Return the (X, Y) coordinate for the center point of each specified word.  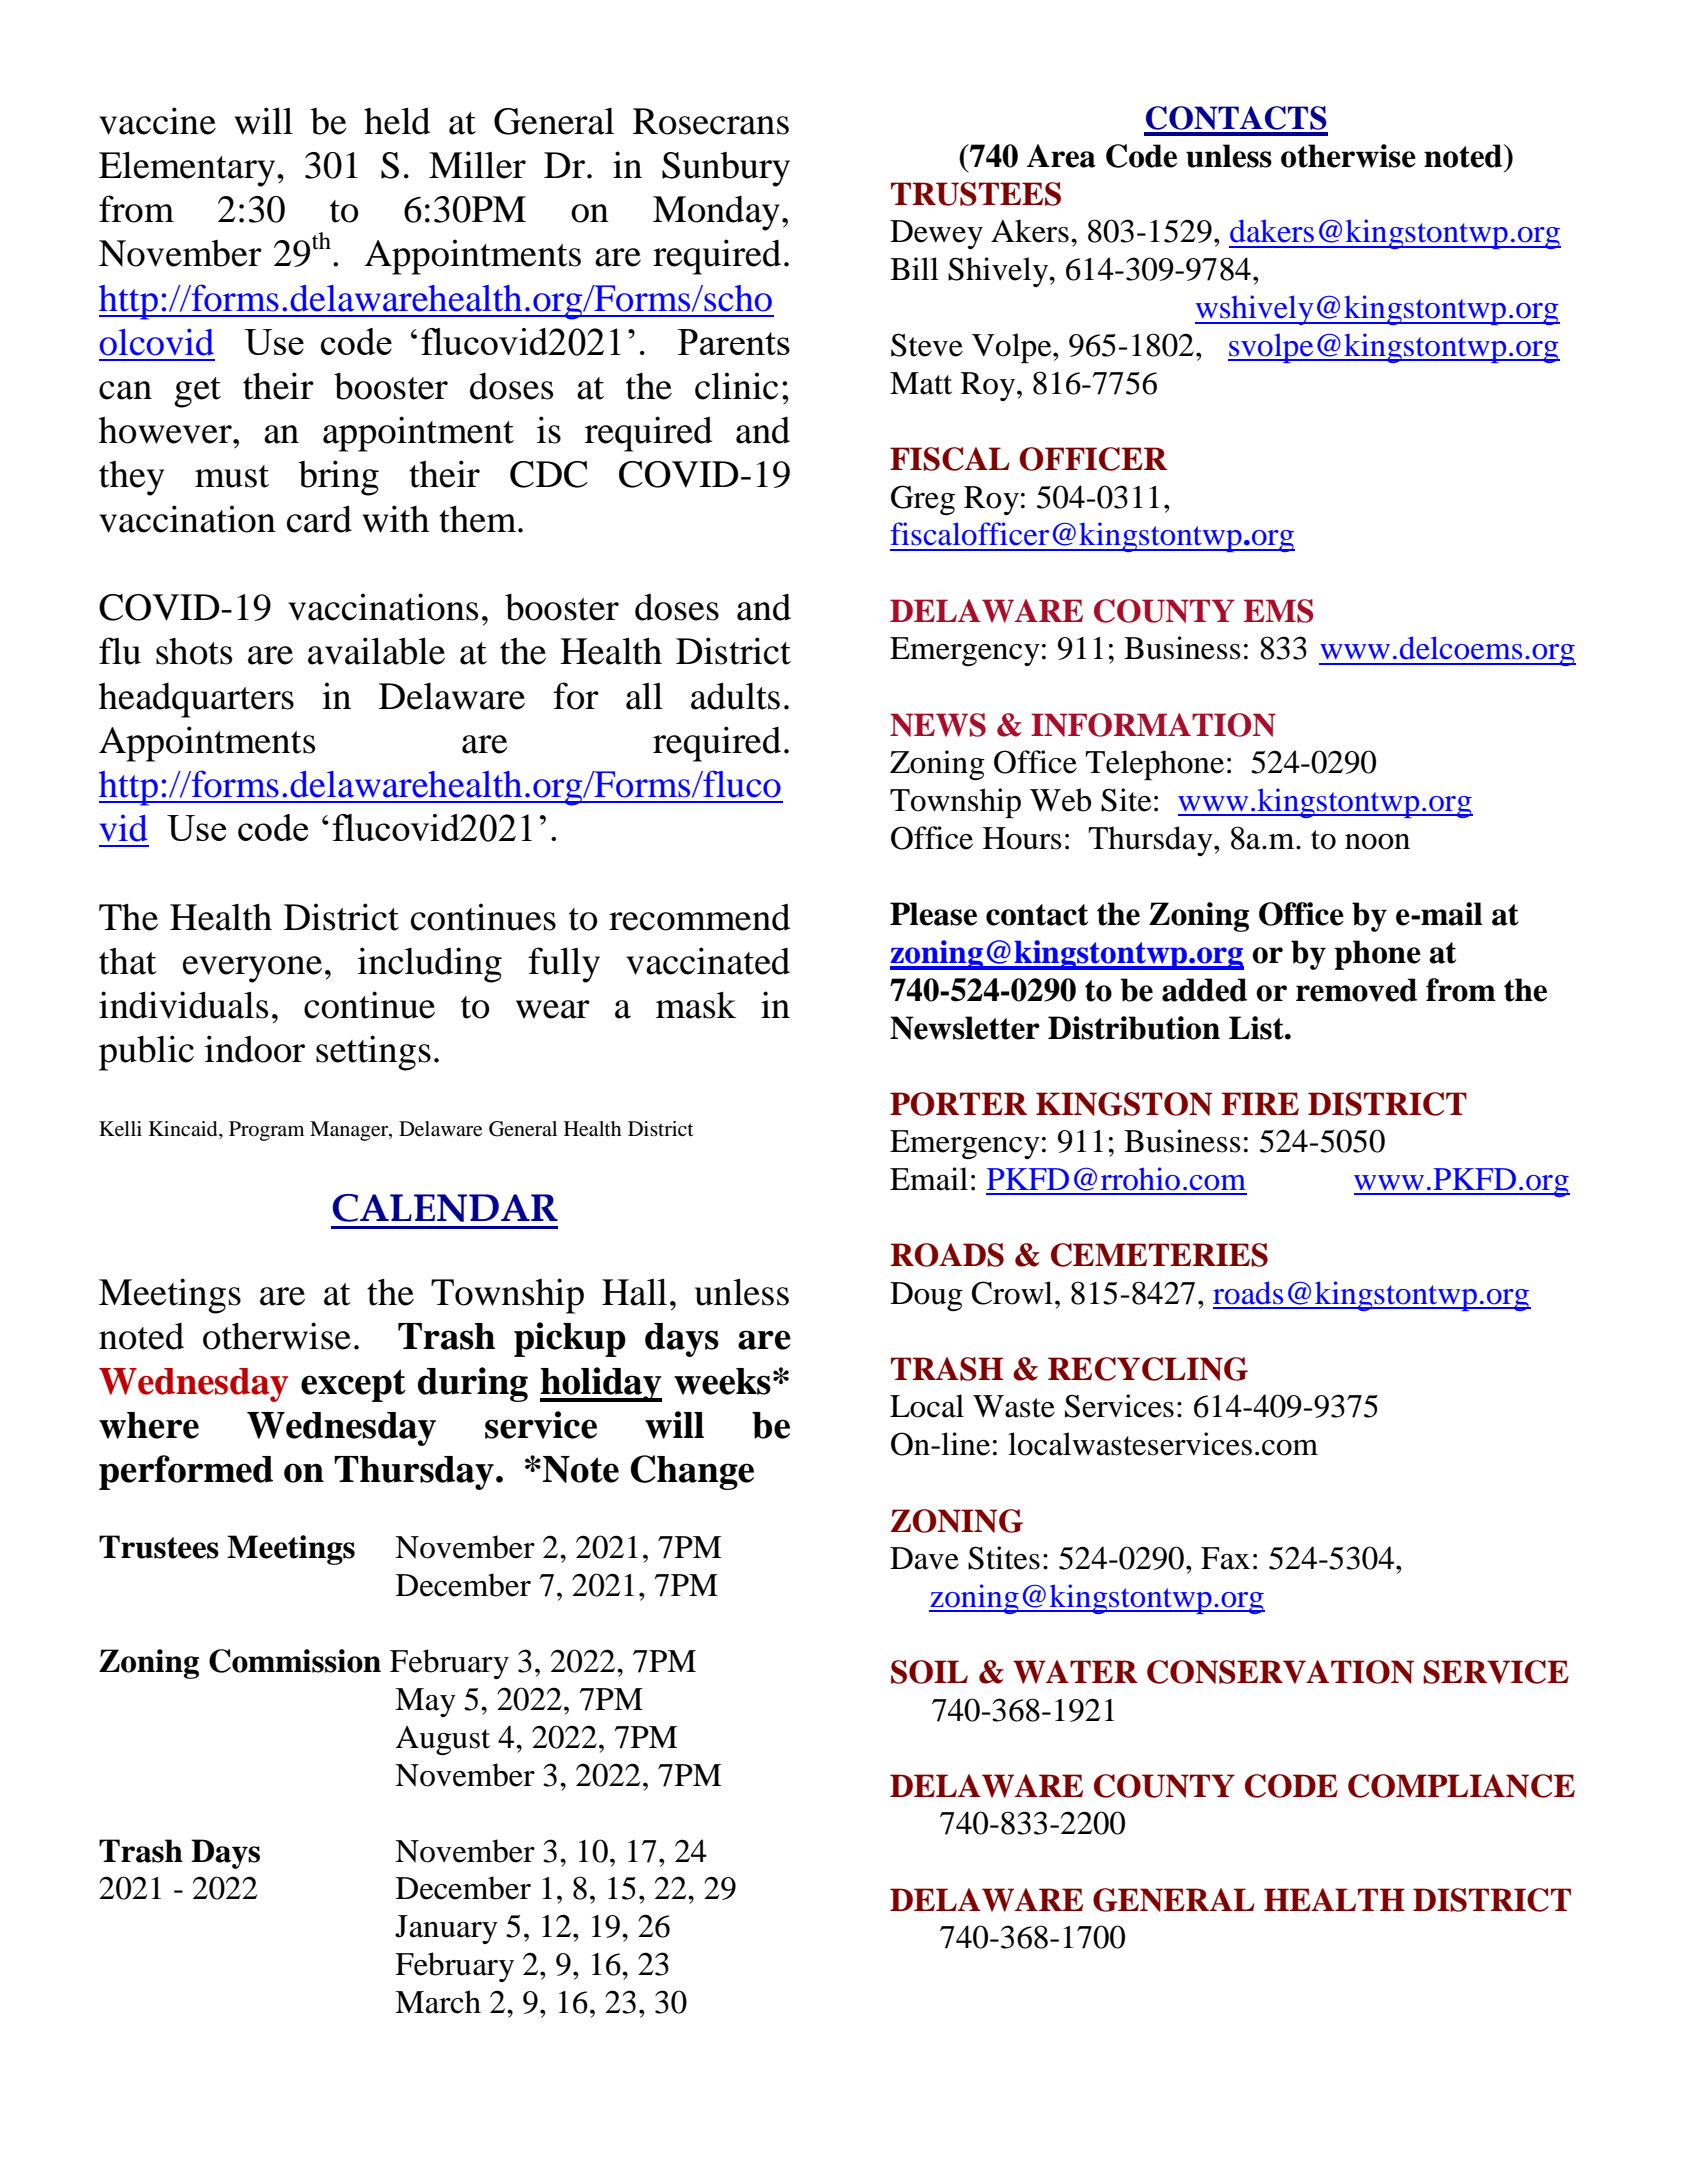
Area (1061, 156)
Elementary (188, 169)
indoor (255, 1049)
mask (696, 1005)
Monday (716, 213)
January (446, 1929)
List (1257, 1028)
